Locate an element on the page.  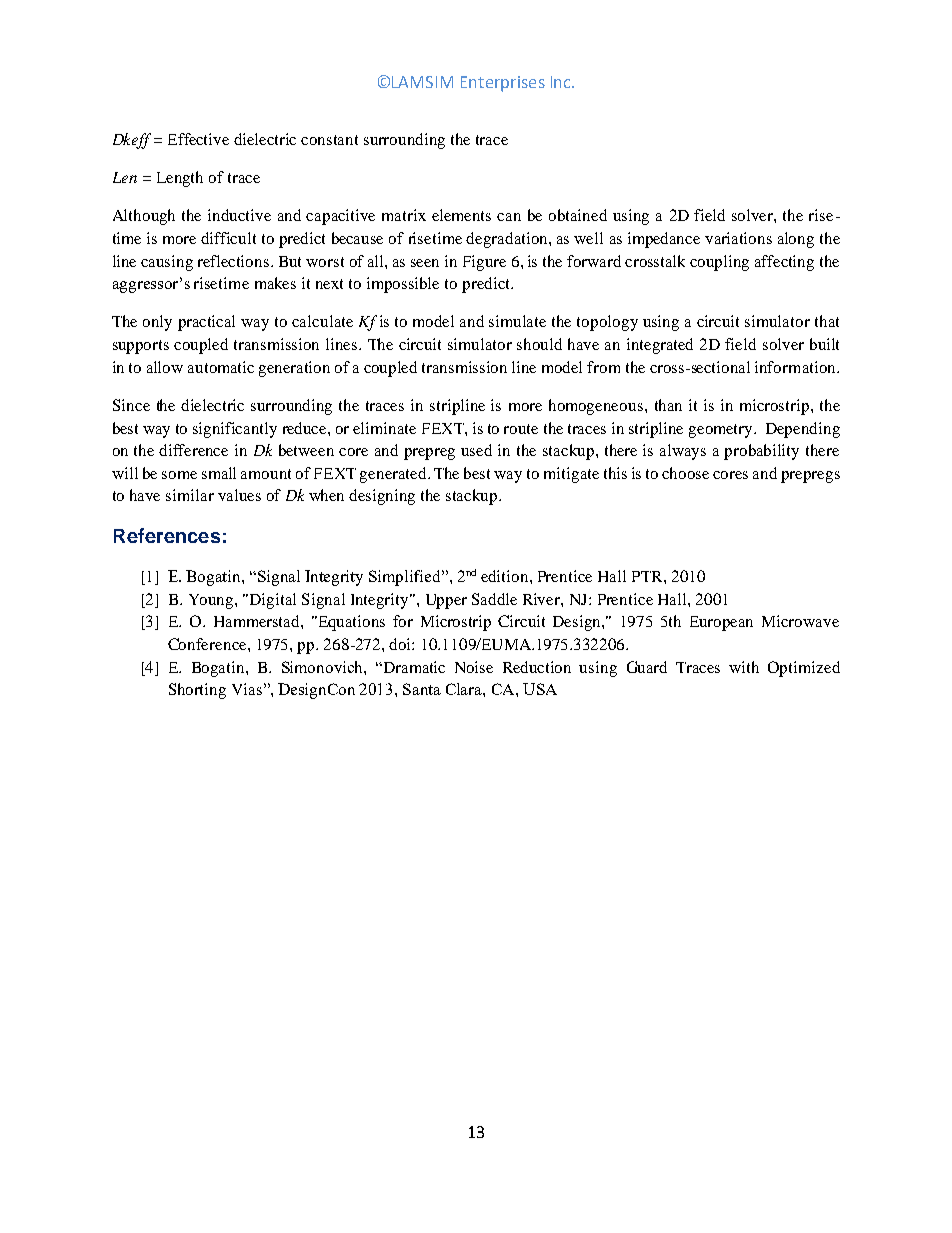
geometry is located at coordinates (722, 431).
